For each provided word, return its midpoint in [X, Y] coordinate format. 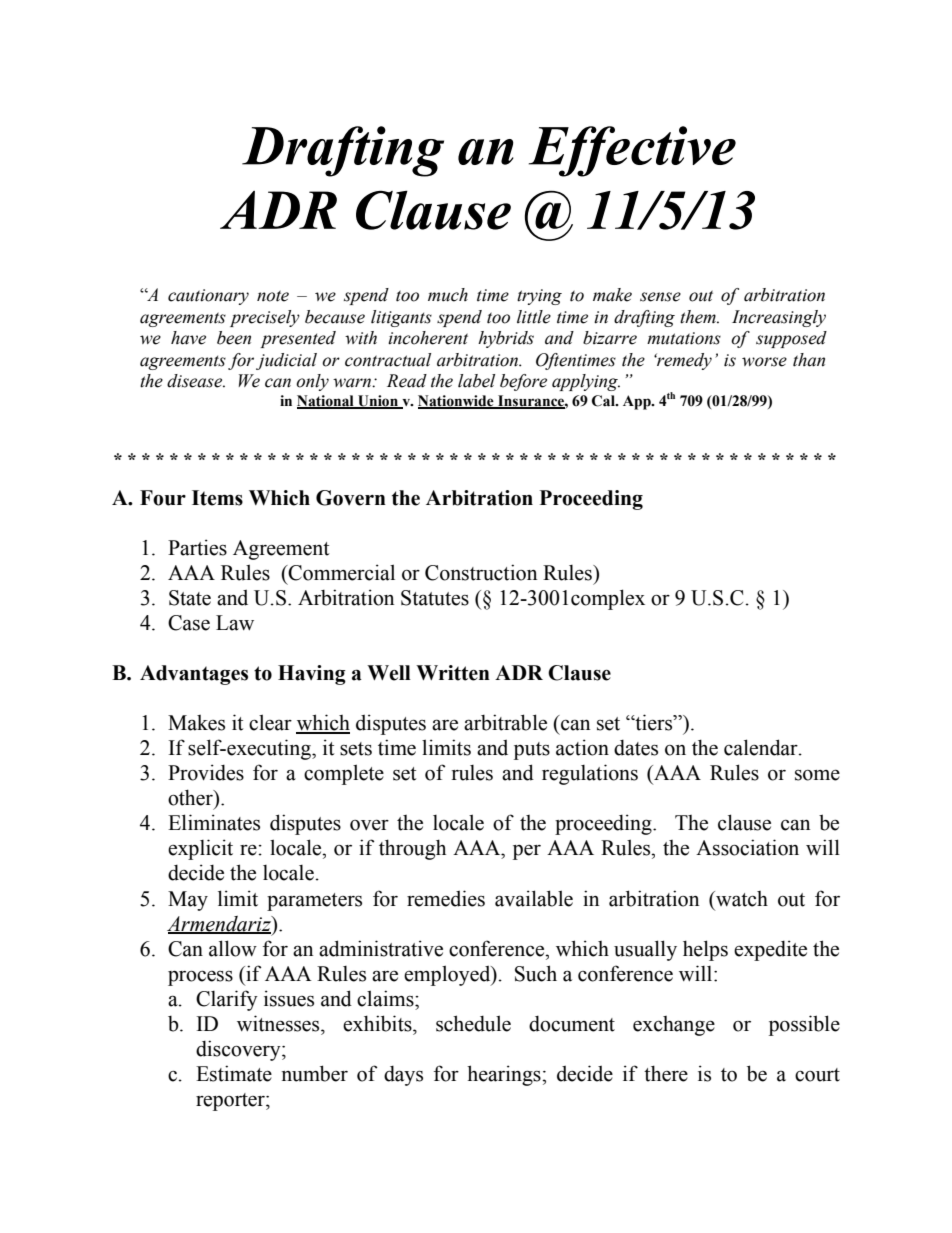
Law [235, 623]
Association [747, 847]
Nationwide [457, 402]
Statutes [435, 598]
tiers [654, 722]
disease [196, 381]
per [527, 852]
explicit [200, 849]
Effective [632, 151]
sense [660, 297]
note [273, 296]
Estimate [234, 1073]
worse [764, 362]
